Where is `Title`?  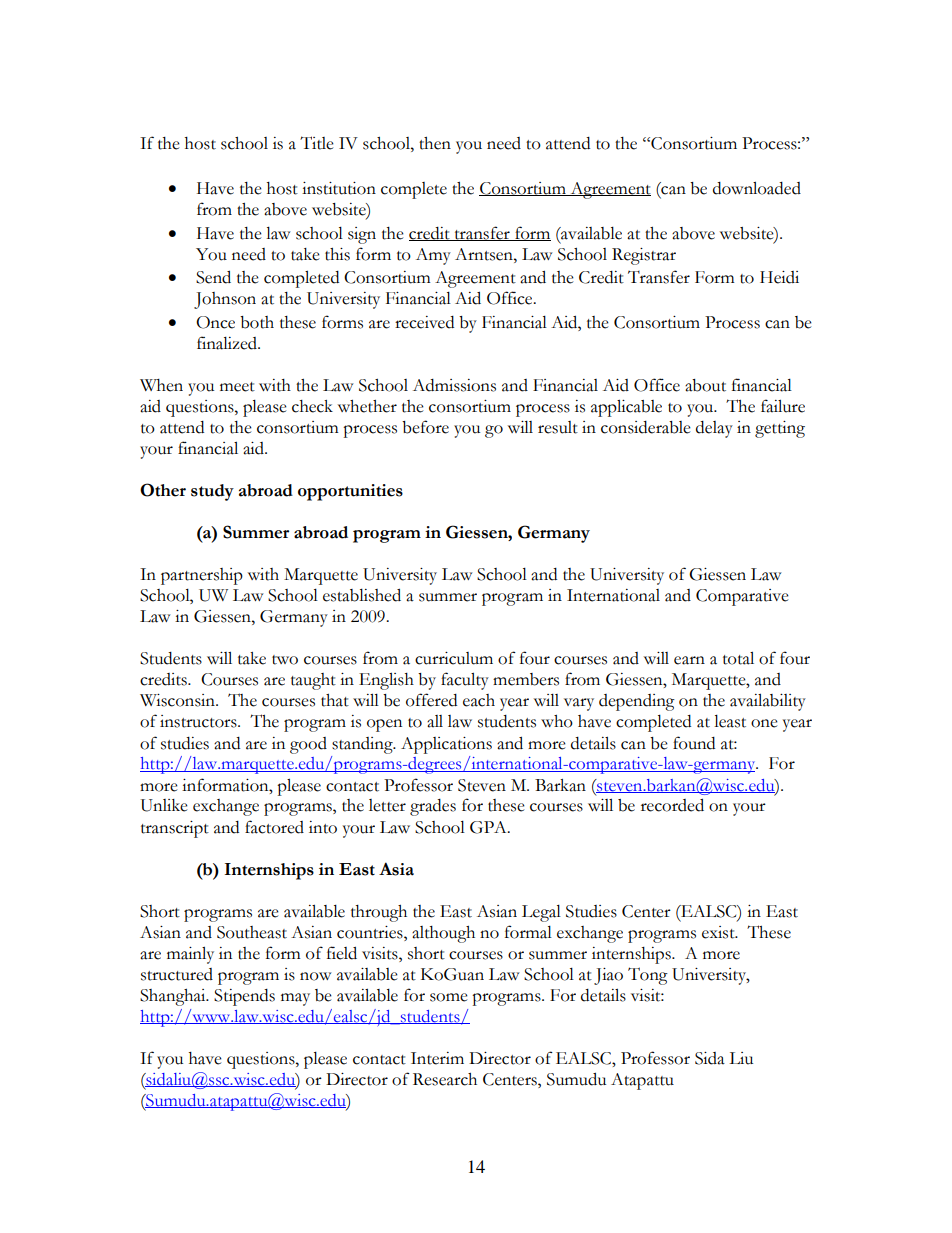 Title is located at coordinates (317, 143).
